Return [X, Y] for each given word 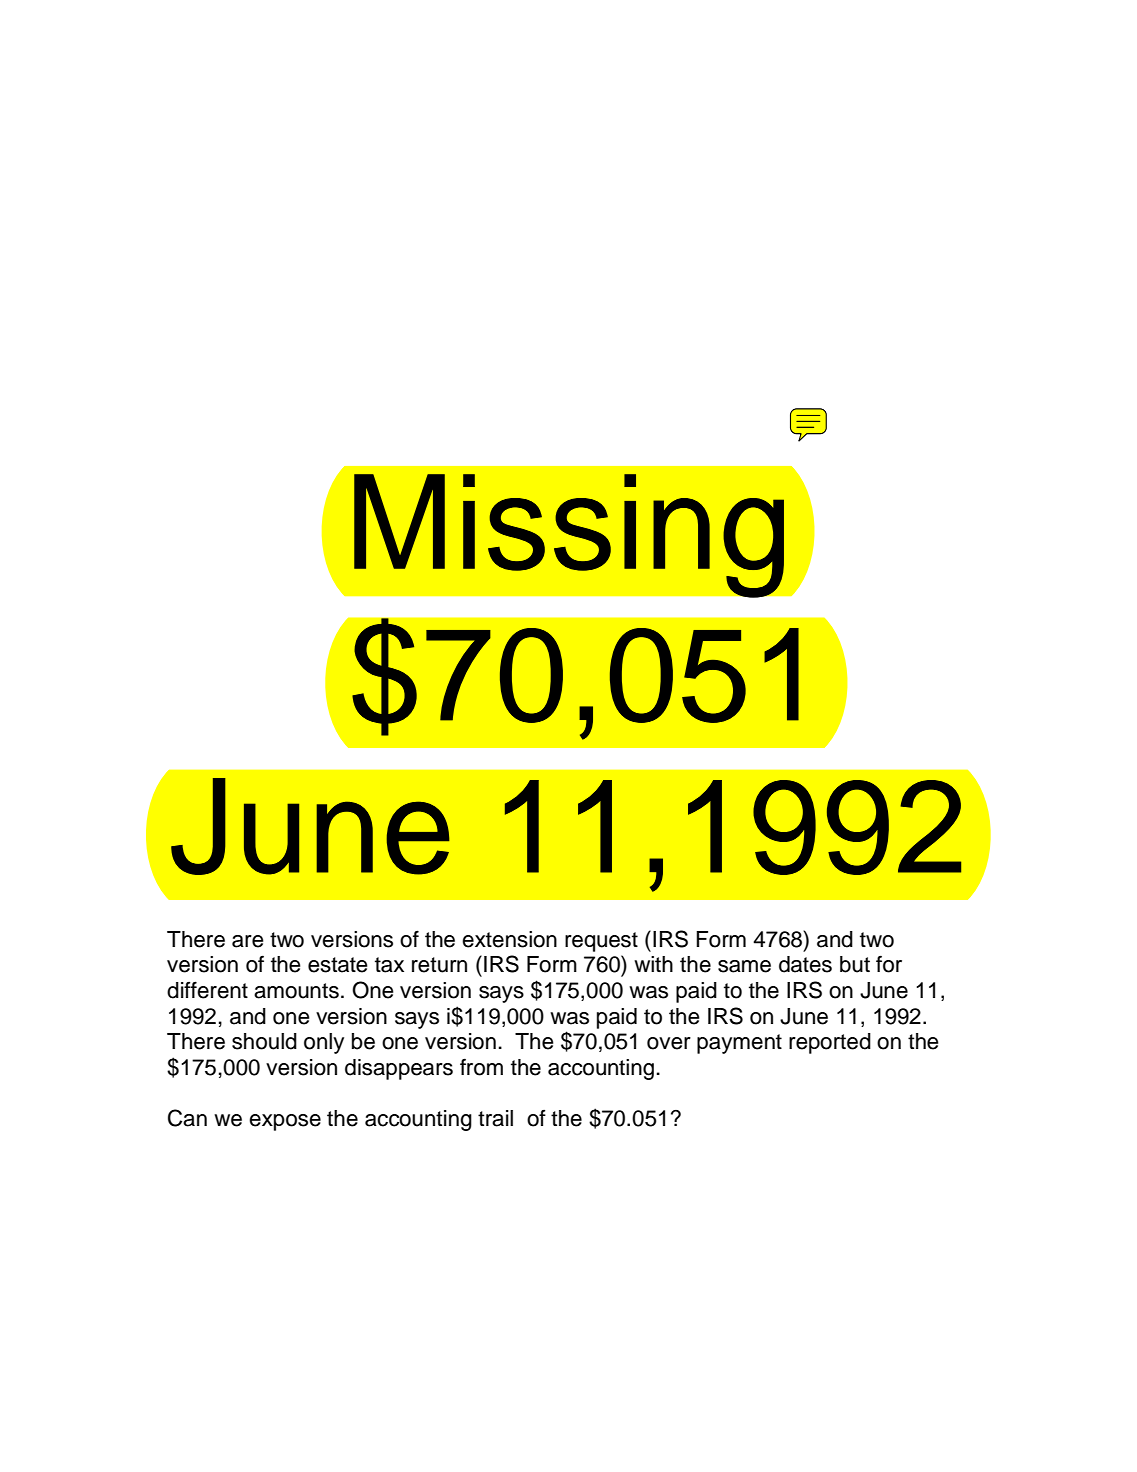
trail [495, 1118]
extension [509, 939]
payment [739, 1044]
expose [285, 1122]
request [601, 942]
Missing [569, 536]
